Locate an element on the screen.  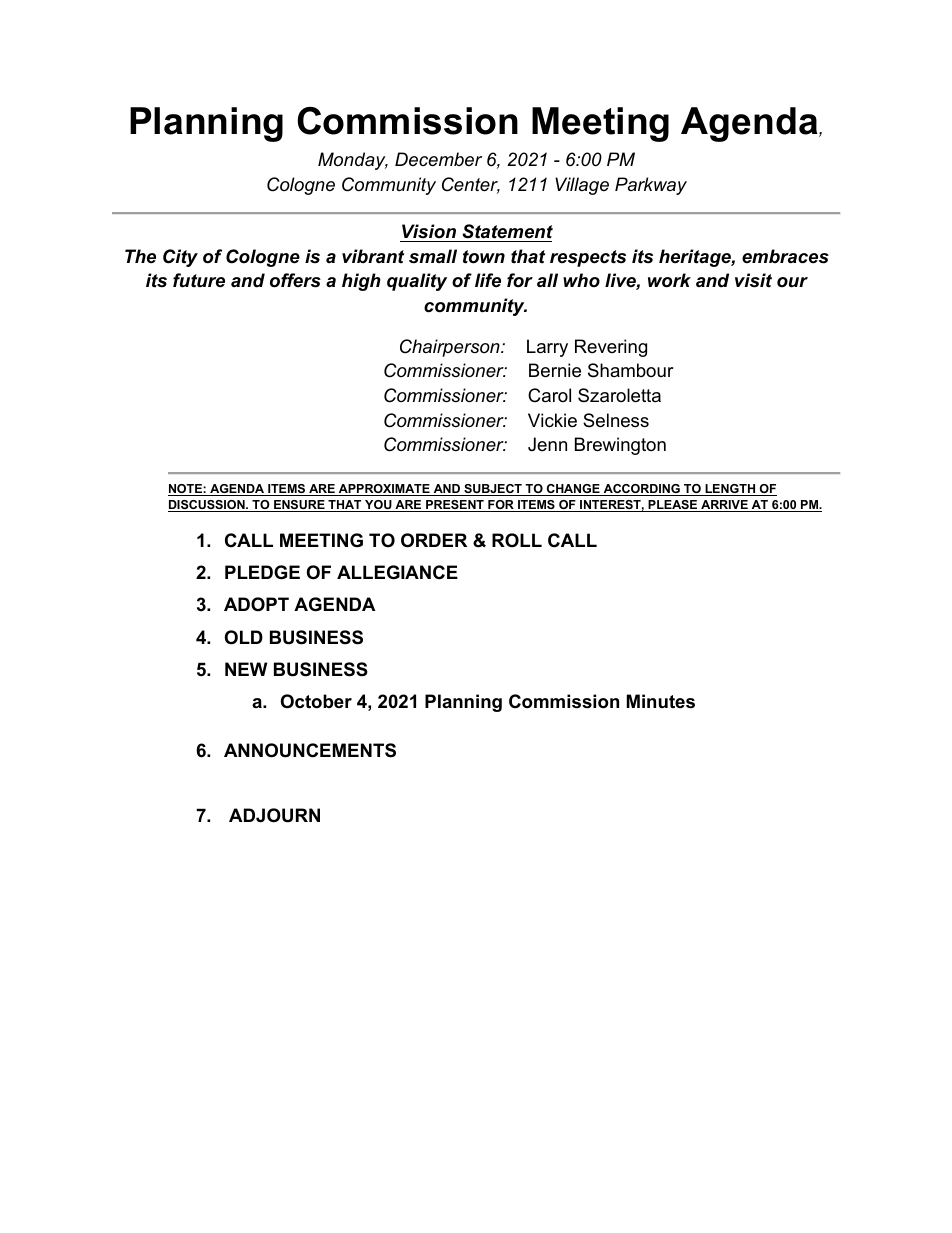
ORDER is located at coordinates (434, 540).
